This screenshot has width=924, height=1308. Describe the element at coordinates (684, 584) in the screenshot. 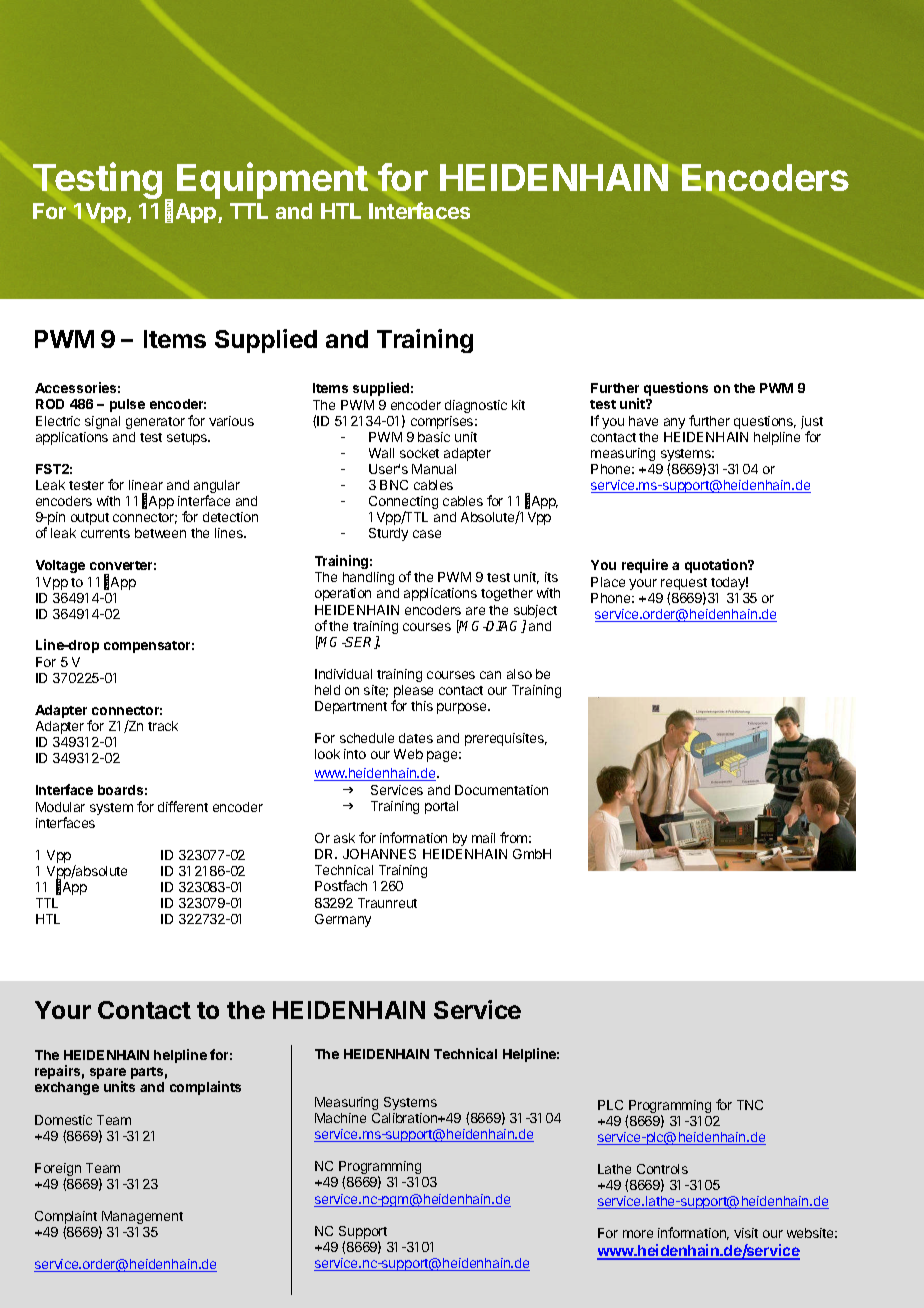

I see `request` at that location.
